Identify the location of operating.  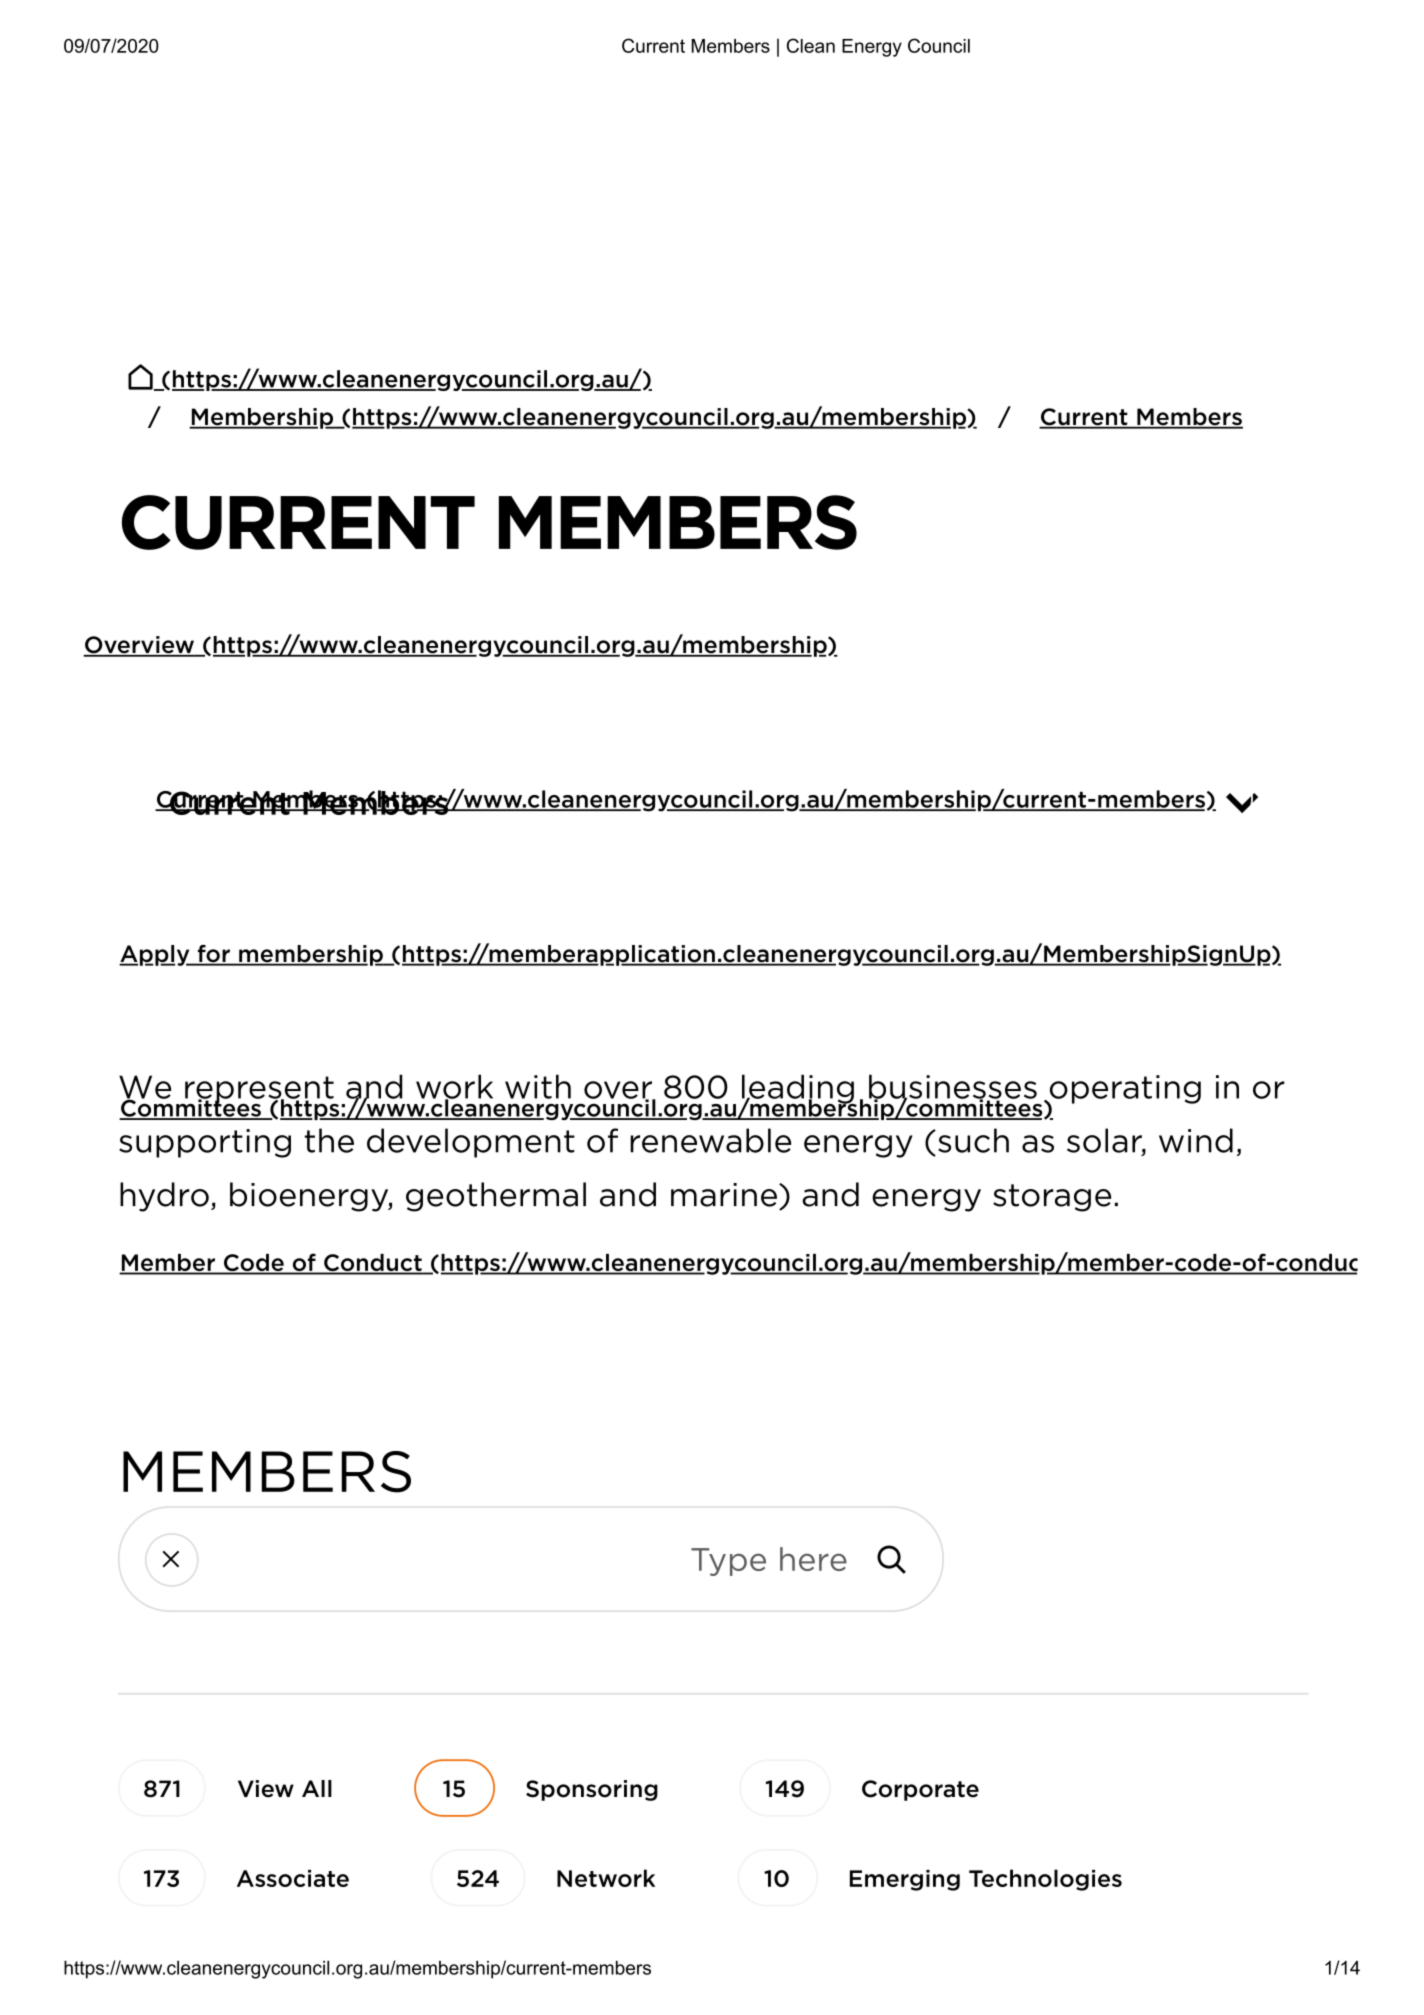
(1124, 1090).
